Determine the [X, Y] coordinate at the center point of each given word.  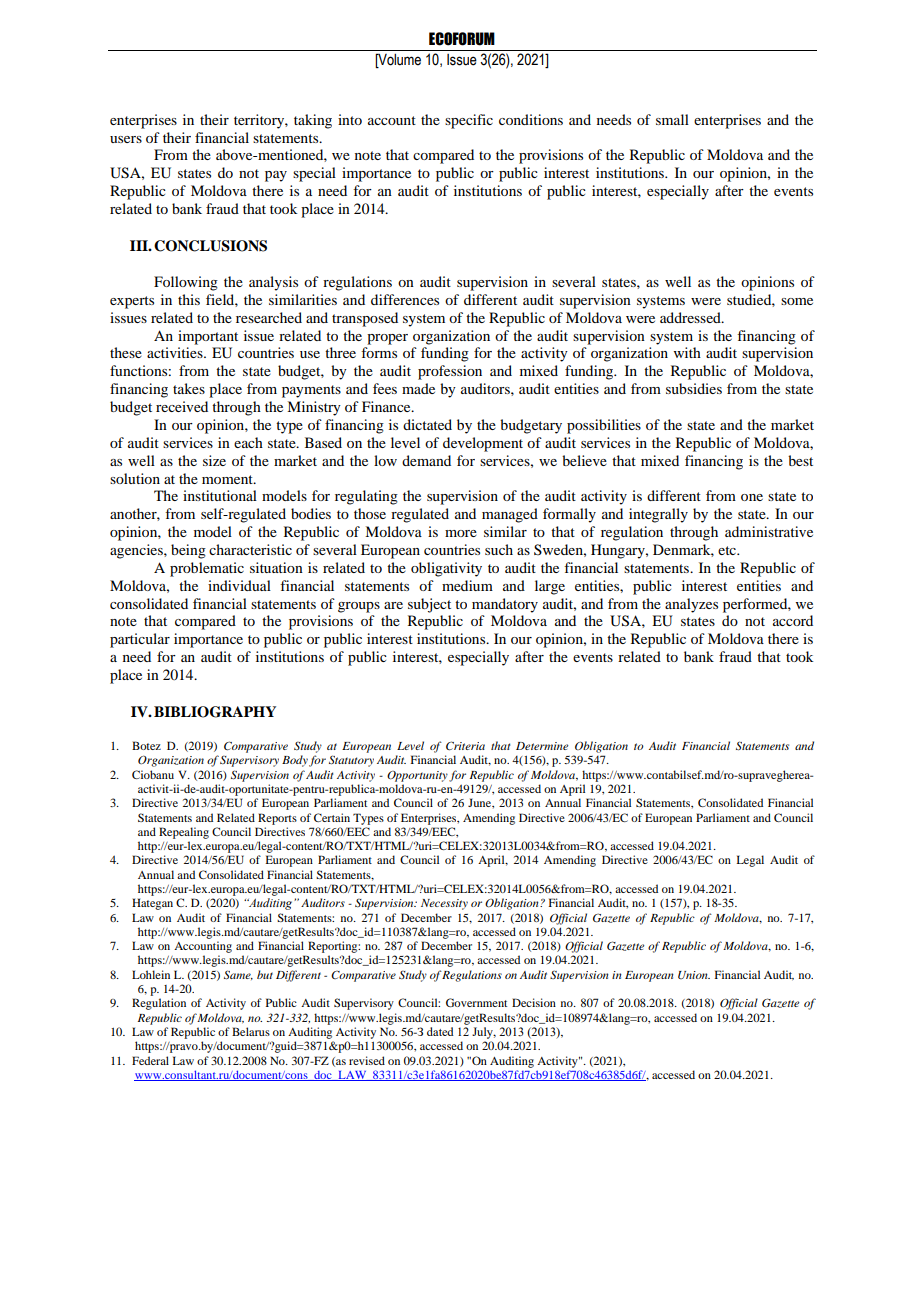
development [483, 444]
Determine [542, 746]
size [214, 460]
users [126, 139]
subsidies [694, 388]
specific [469, 121]
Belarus [251, 1031]
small [672, 119]
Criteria [465, 746]
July [484, 1033]
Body [295, 761]
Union [694, 975]
